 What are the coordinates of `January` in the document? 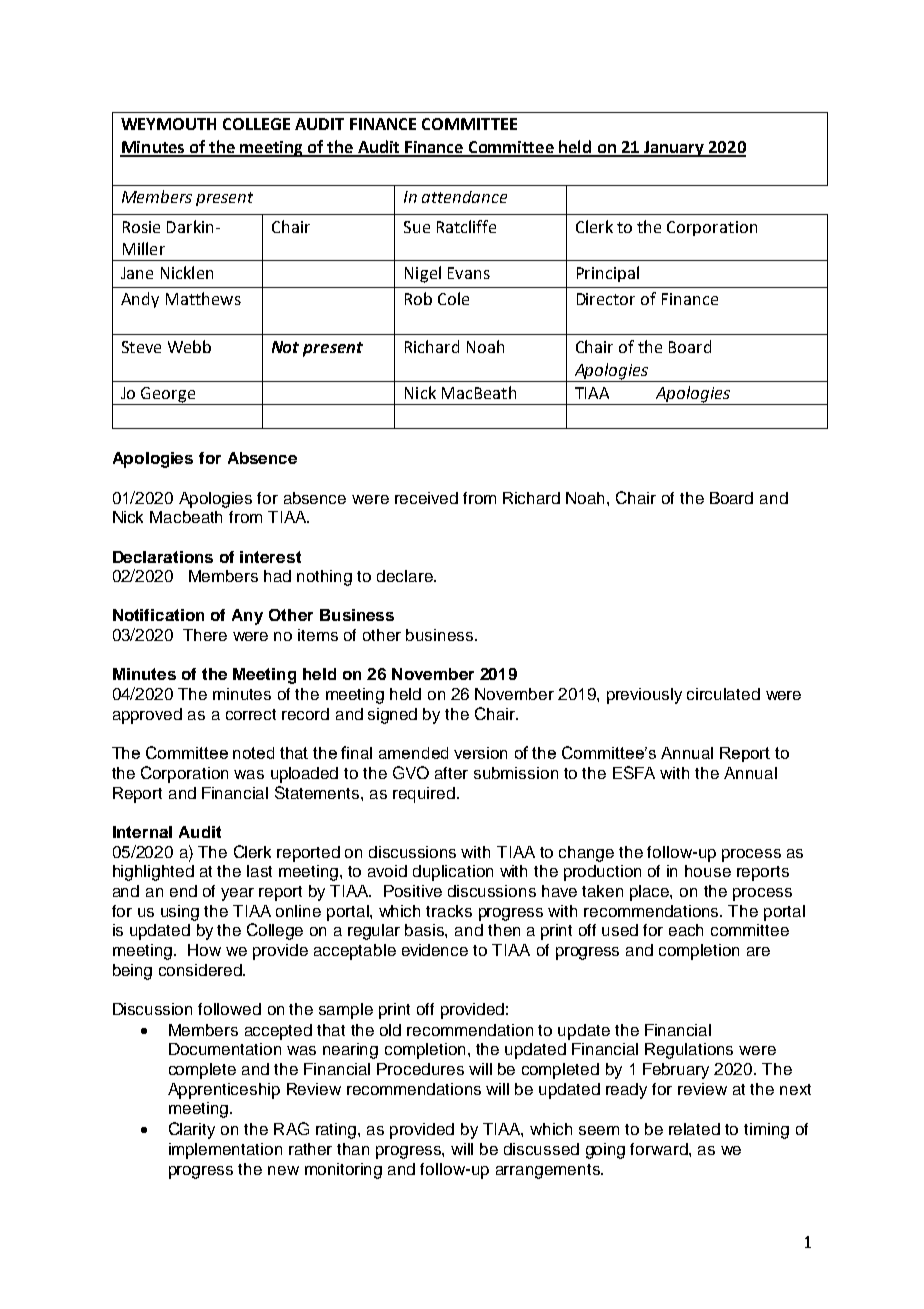 It's located at (674, 149).
